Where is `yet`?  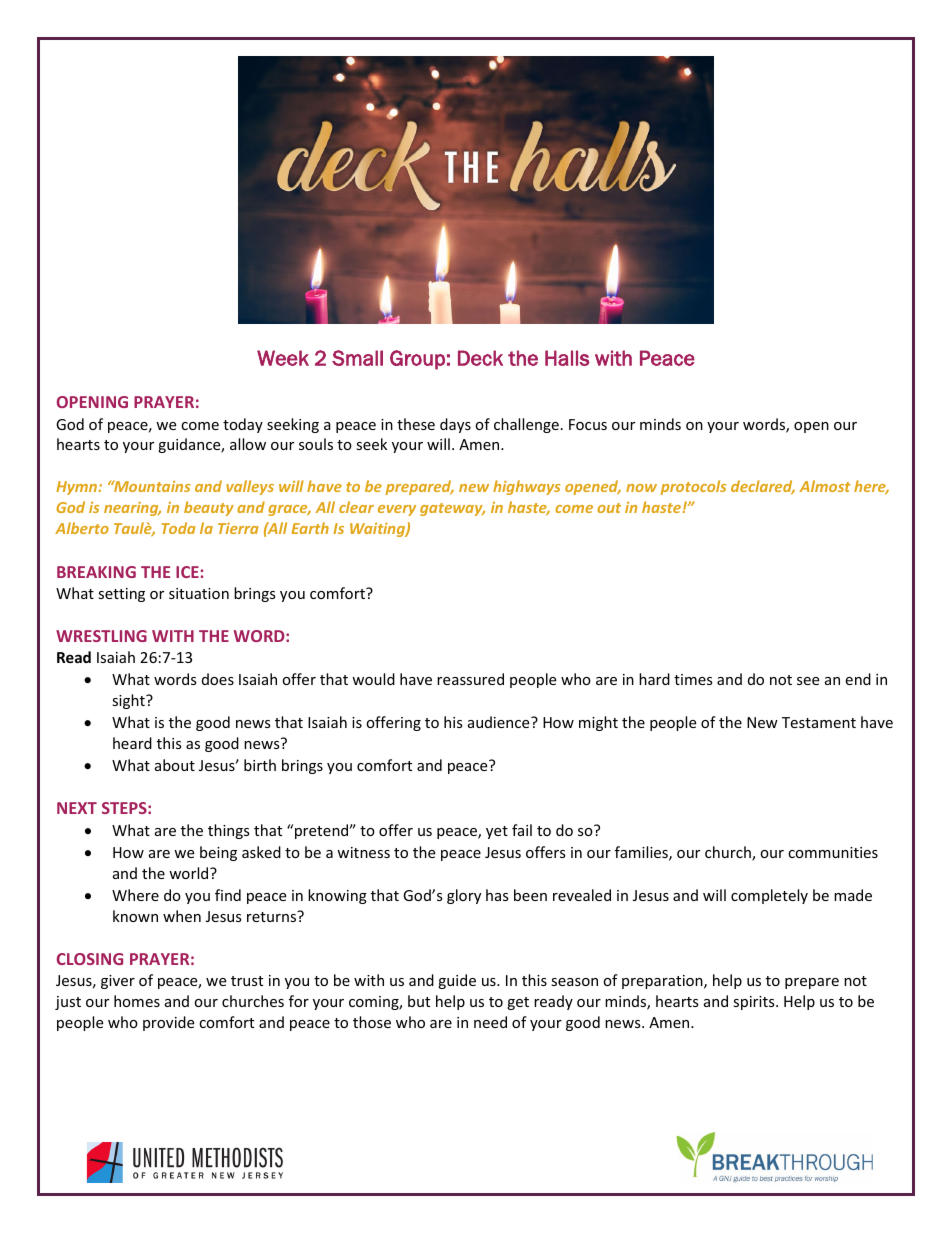
yet is located at coordinates (497, 832).
